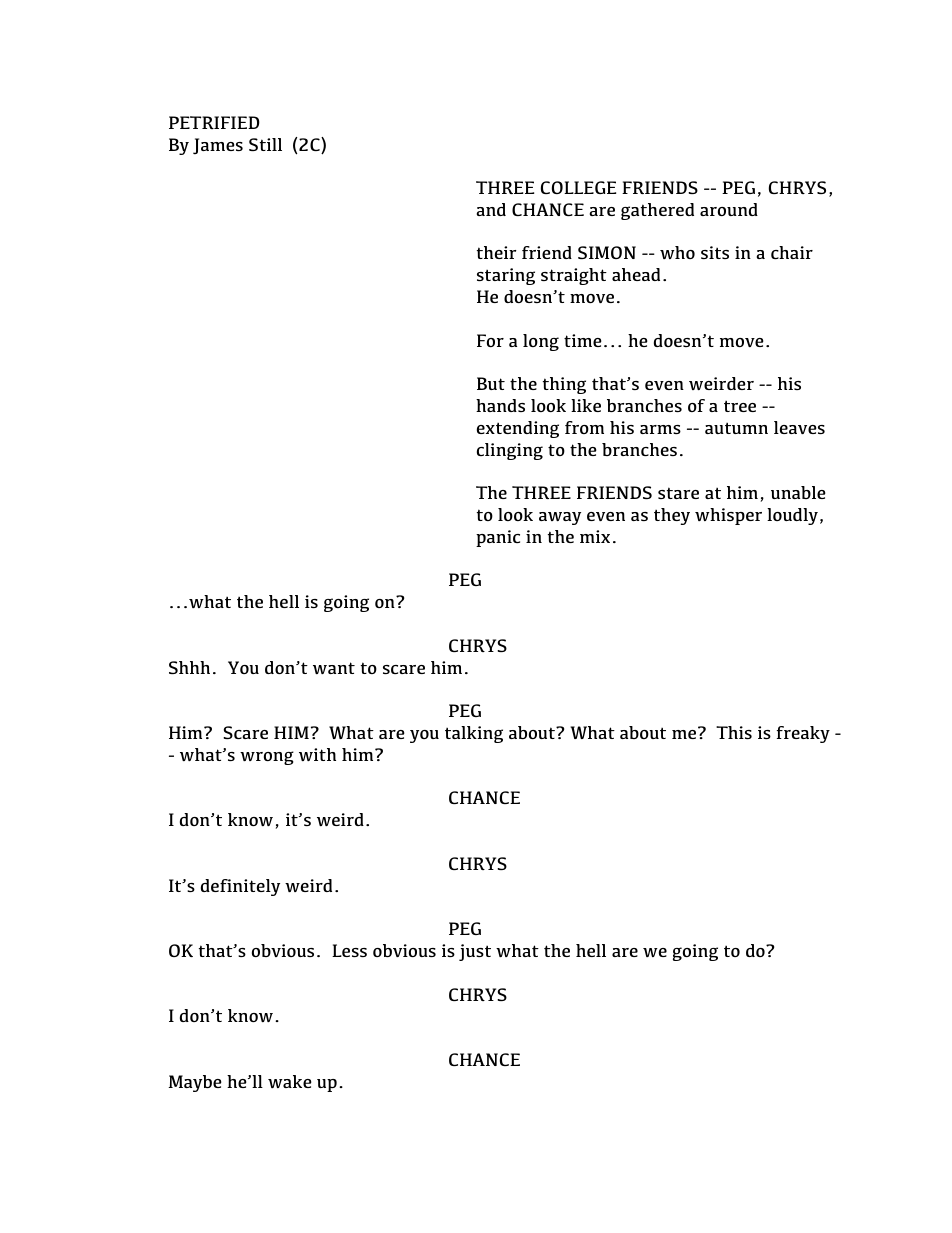  I want to click on hands, so click(500, 405).
